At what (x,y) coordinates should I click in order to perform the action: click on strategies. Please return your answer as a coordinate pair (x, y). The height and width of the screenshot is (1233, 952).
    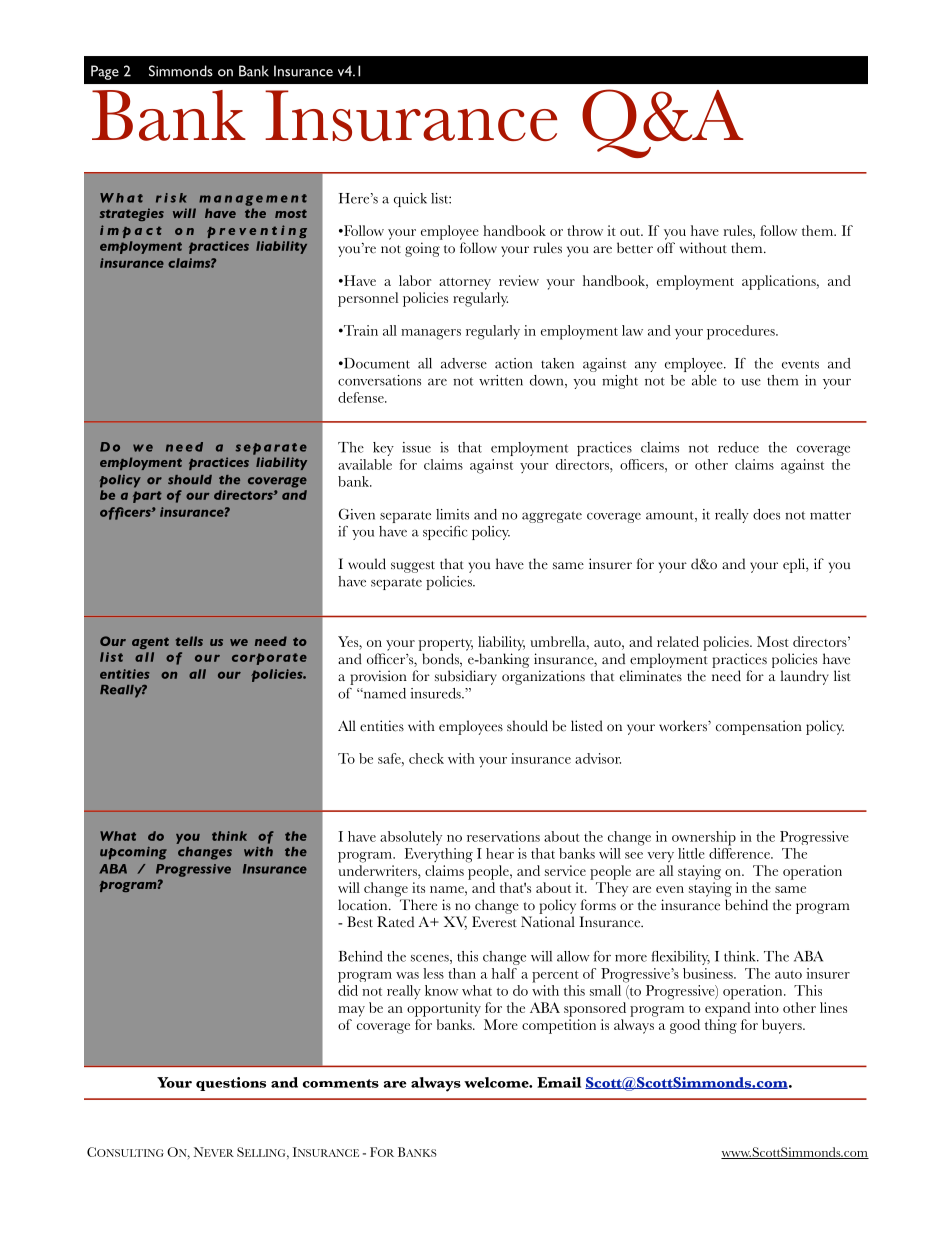
    Looking at the image, I should click on (132, 214).
